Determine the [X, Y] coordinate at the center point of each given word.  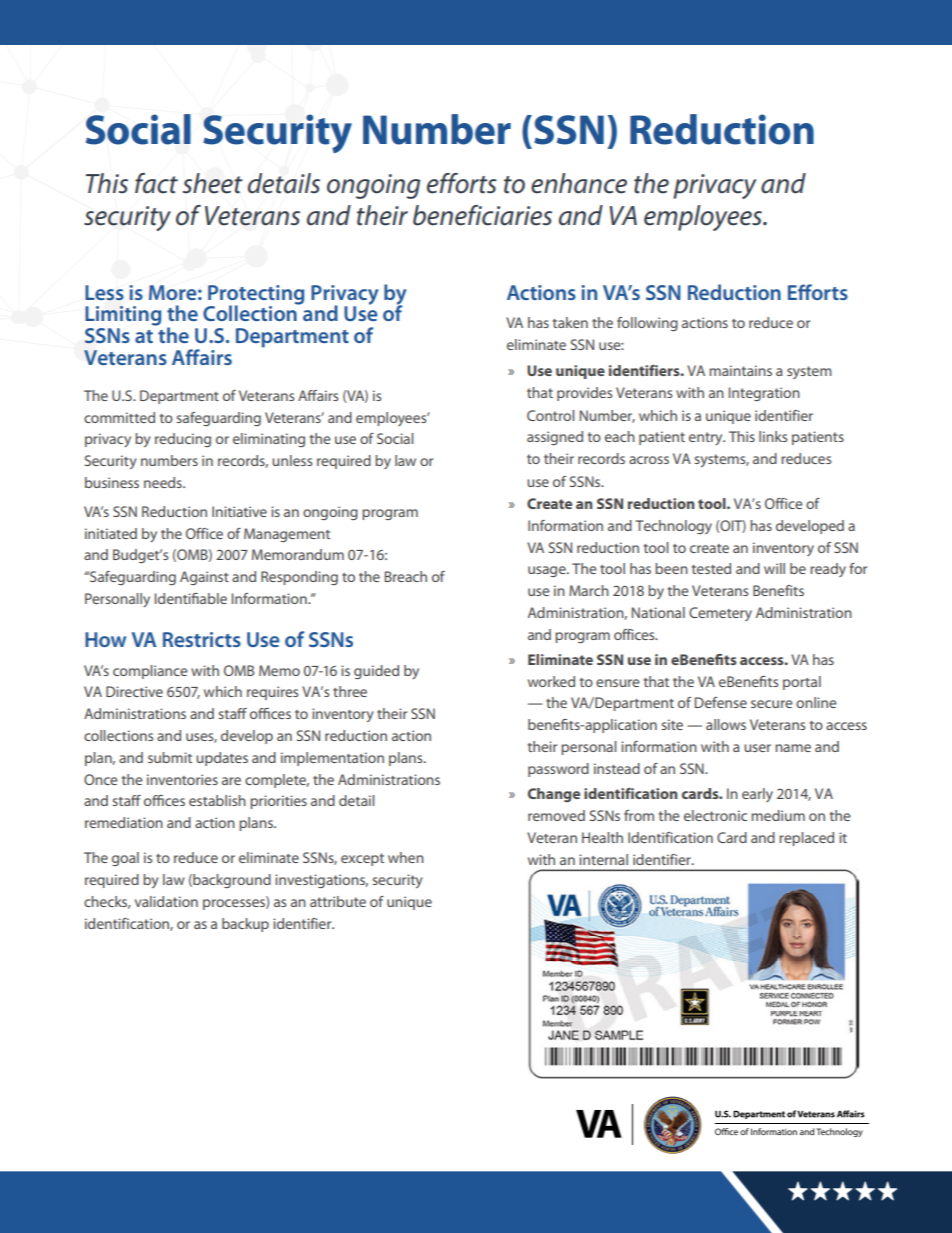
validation [166, 901]
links [773, 436]
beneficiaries [482, 215]
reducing [183, 440]
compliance [150, 672]
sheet [213, 183]
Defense [721, 702]
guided [376, 672]
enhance [579, 183]
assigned [555, 438]
